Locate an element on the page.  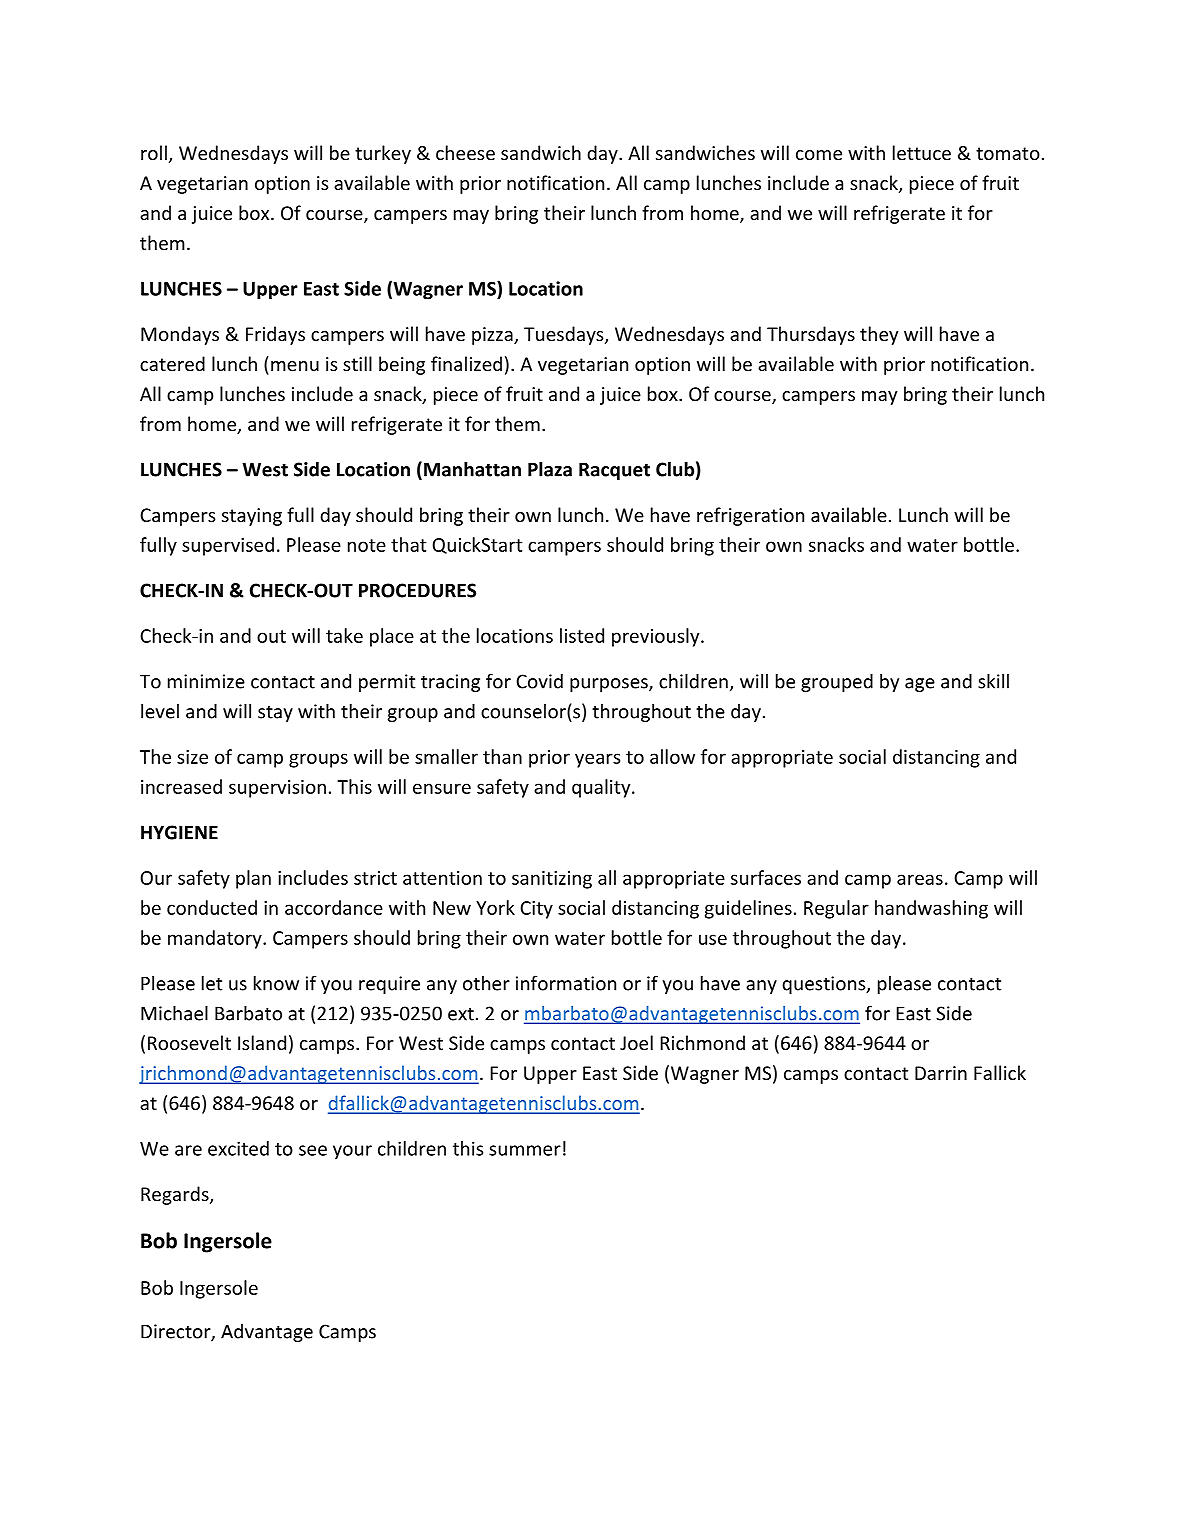
excited is located at coordinates (238, 1148).
